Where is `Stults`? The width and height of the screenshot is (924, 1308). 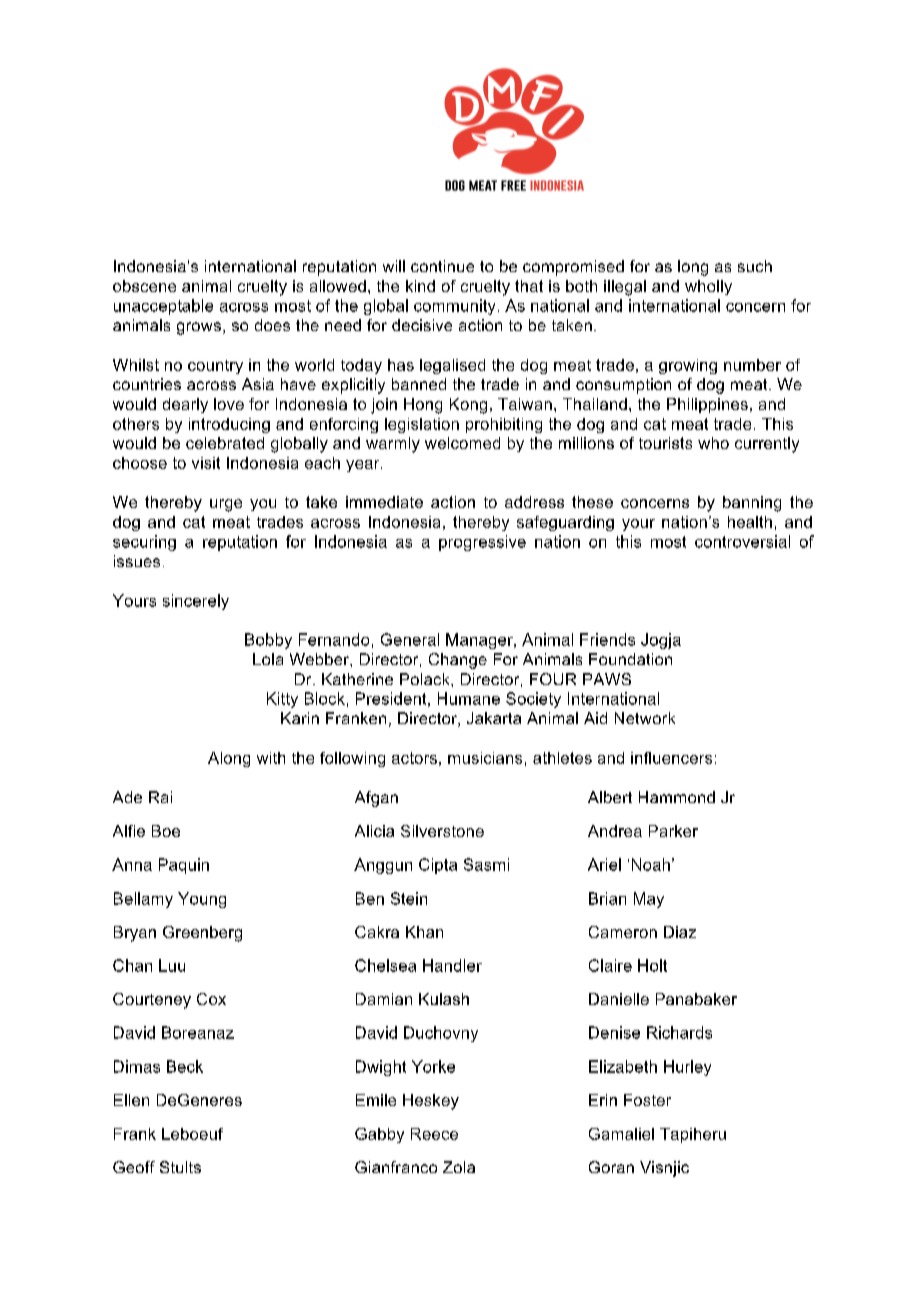 Stults is located at coordinates (180, 1167).
